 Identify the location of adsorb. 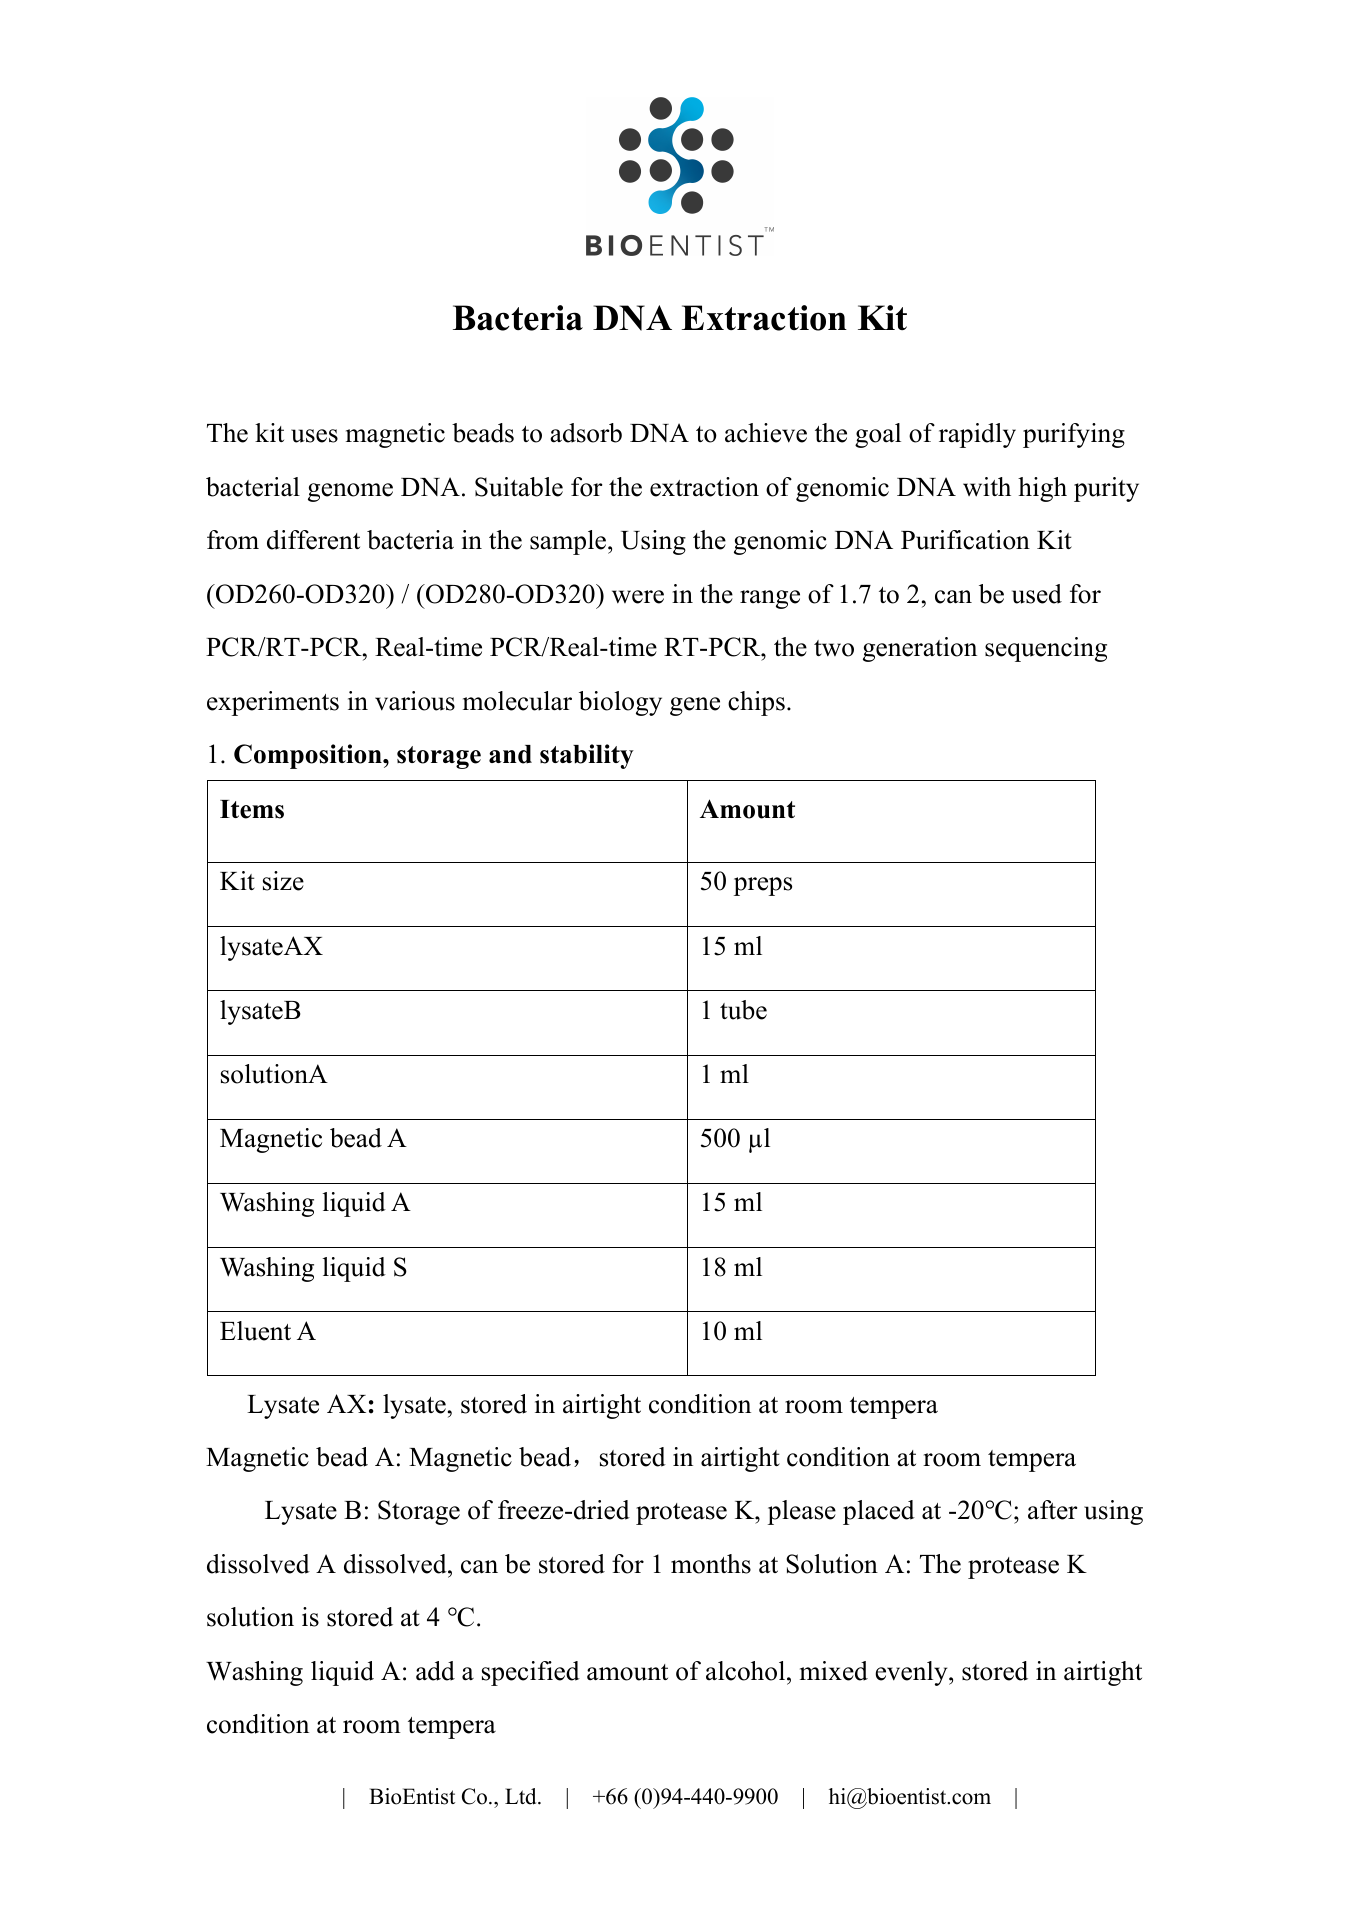
(586, 433).
